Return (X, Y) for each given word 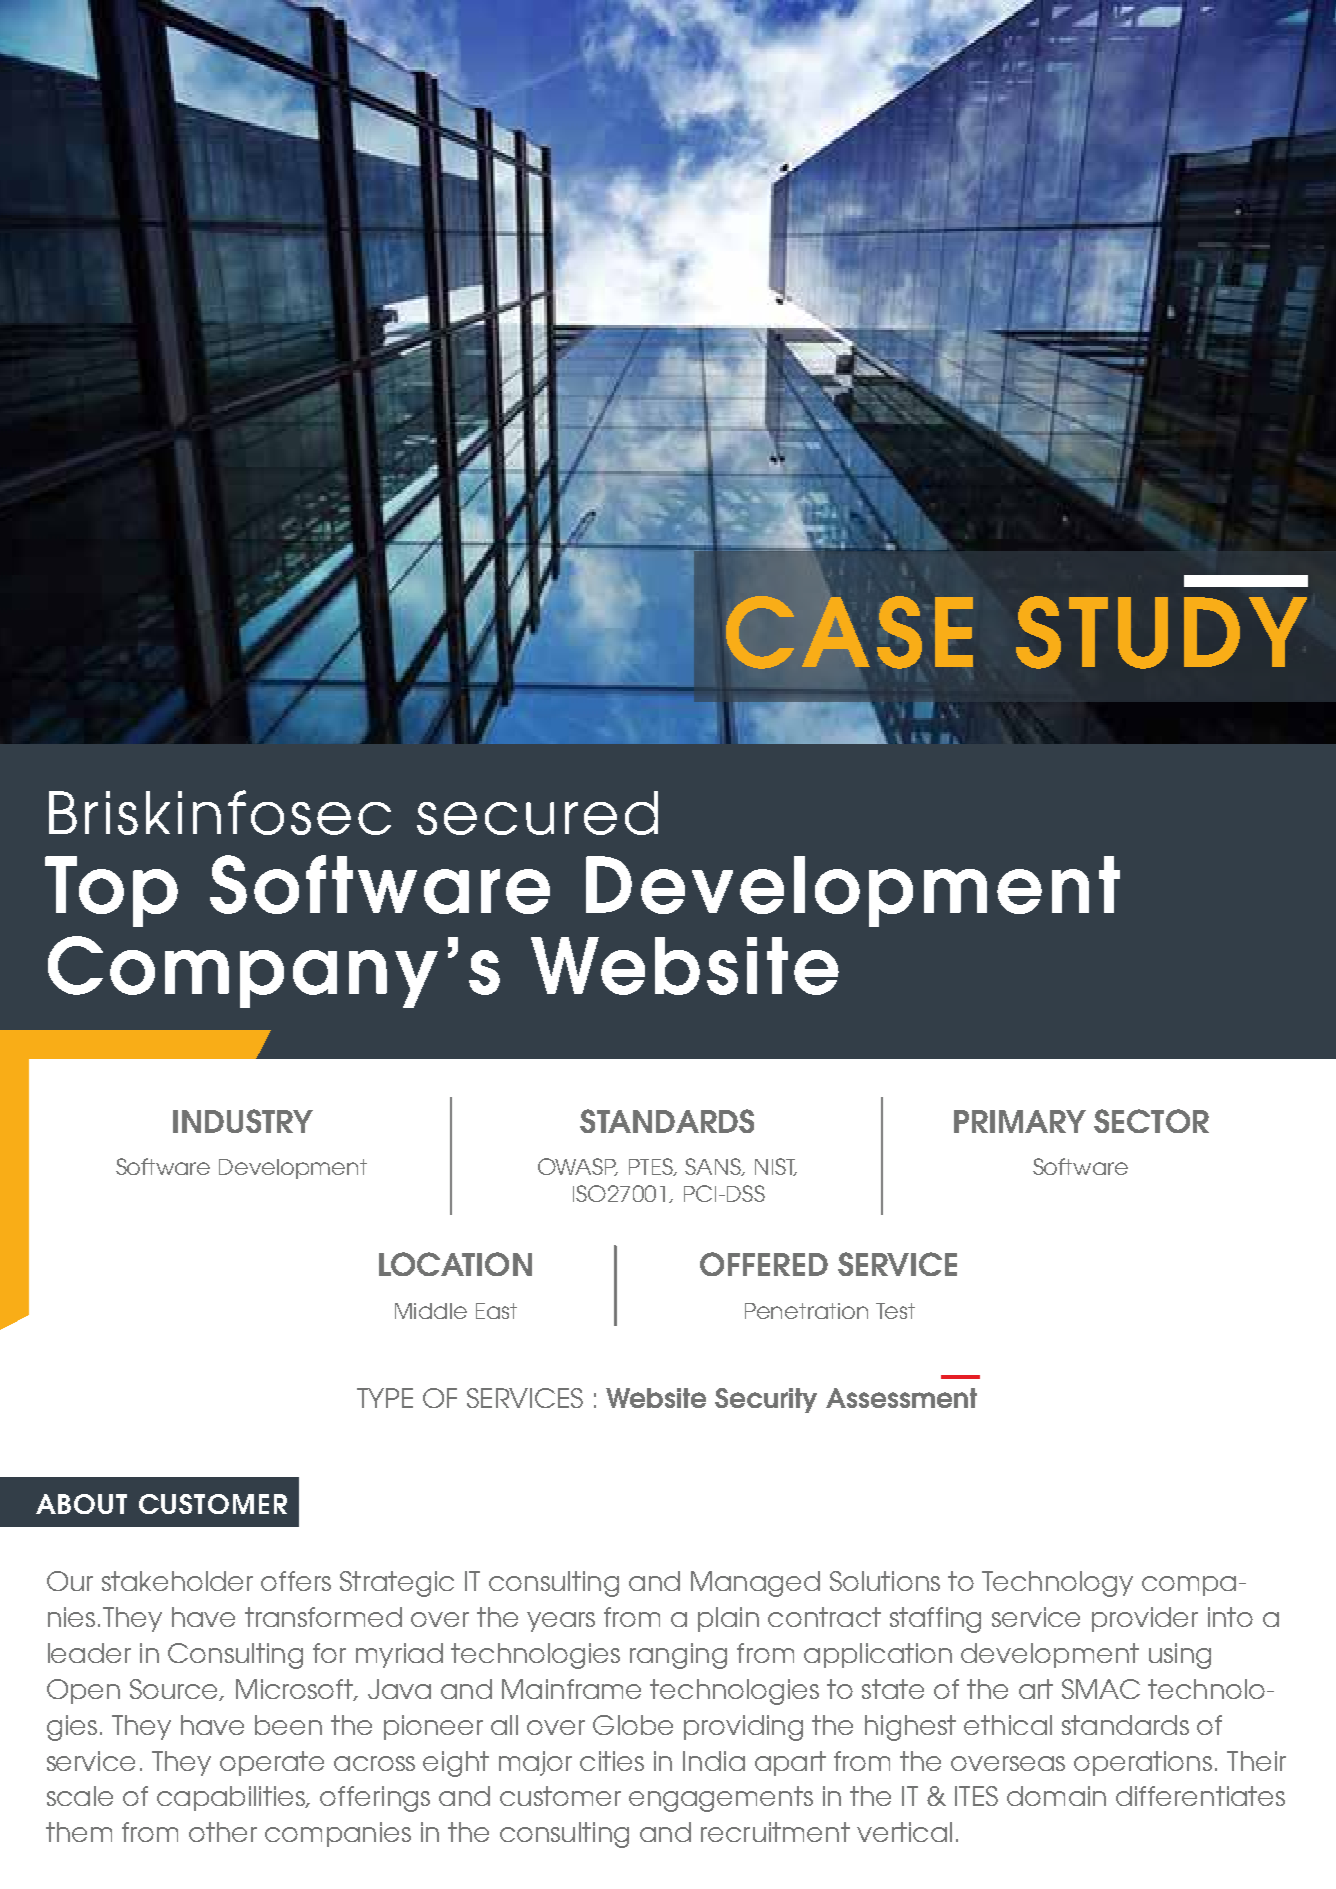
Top (111, 891)
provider (1145, 1619)
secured (537, 813)
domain (1056, 1796)
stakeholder (177, 1581)
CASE (849, 632)
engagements (721, 1799)
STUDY (1161, 632)
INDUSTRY (243, 1121)
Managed (755, 1584)
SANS (714, 1167)
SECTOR (1151, 1121)
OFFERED (764, 1264)
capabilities (232, 1798)
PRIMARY (1020, 1121)
